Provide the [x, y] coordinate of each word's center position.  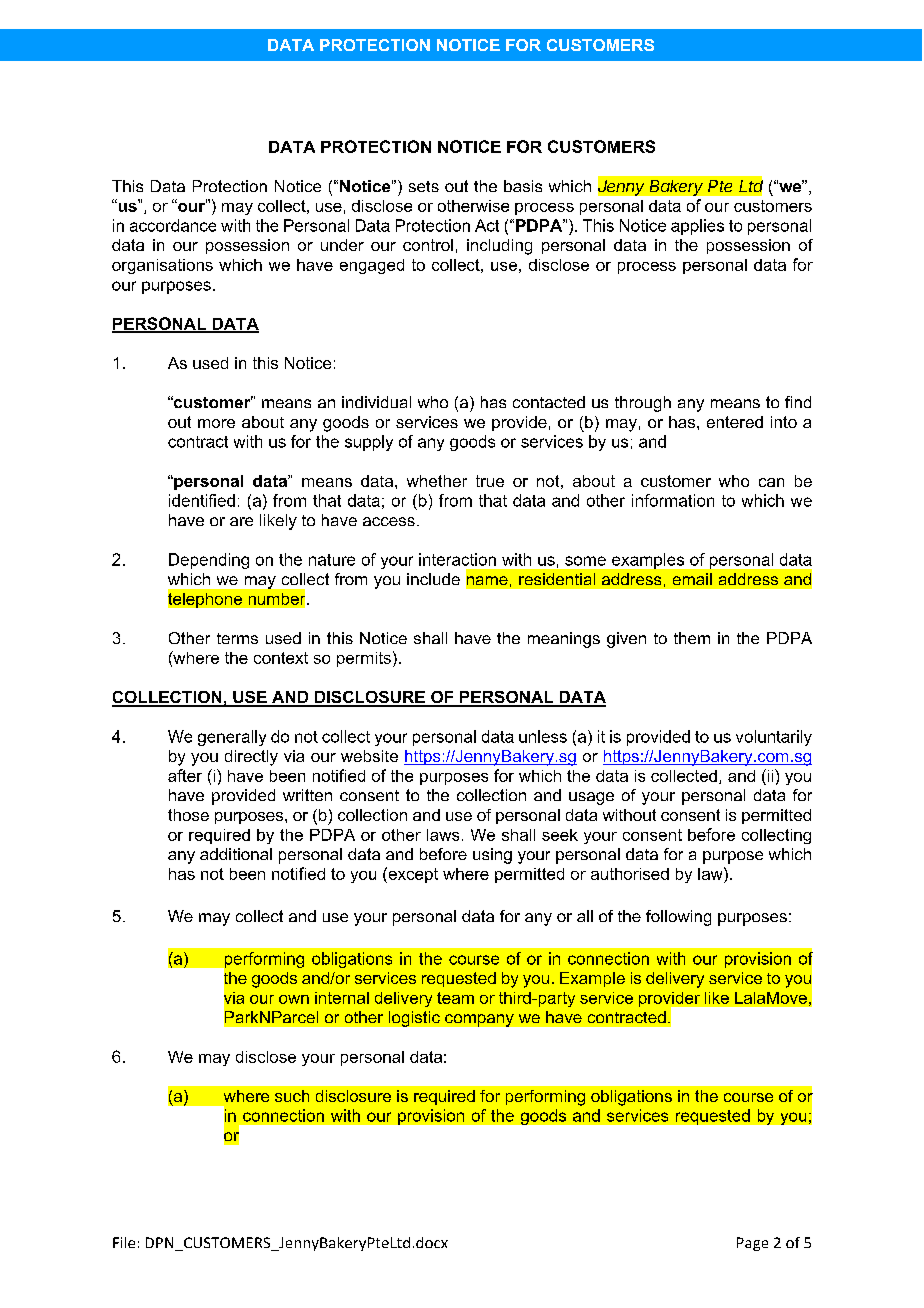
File [124, 1242]
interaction [457, 559]
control [428, 245]
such [292, 1096]
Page [752, 1244]
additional [236, 854]
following [678, 918]
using [492, 856]
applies [697, 227]
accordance [173, 225]
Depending [209, 561]
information [673, 500]
